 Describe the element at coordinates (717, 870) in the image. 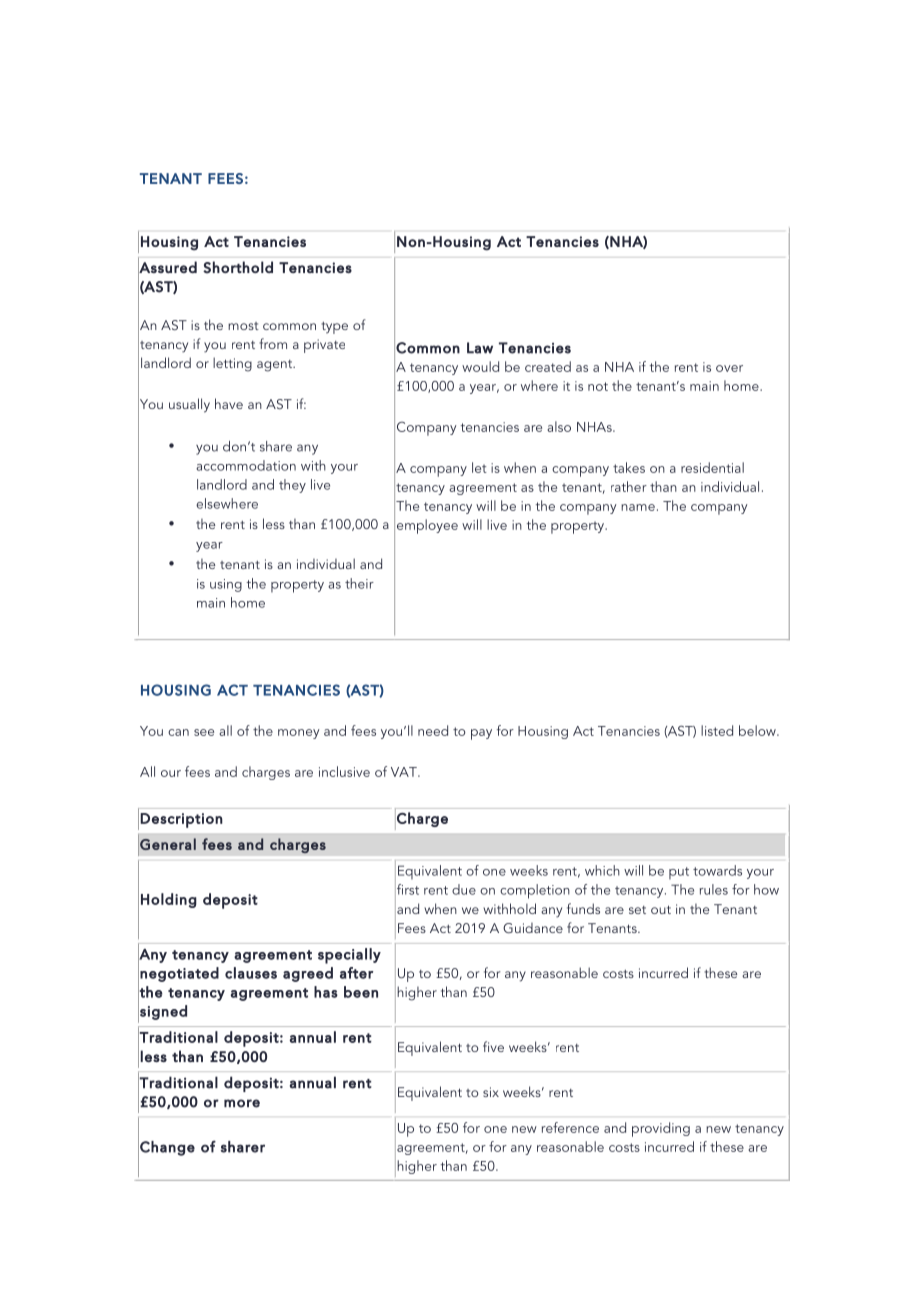

I see `towards` at that location.
